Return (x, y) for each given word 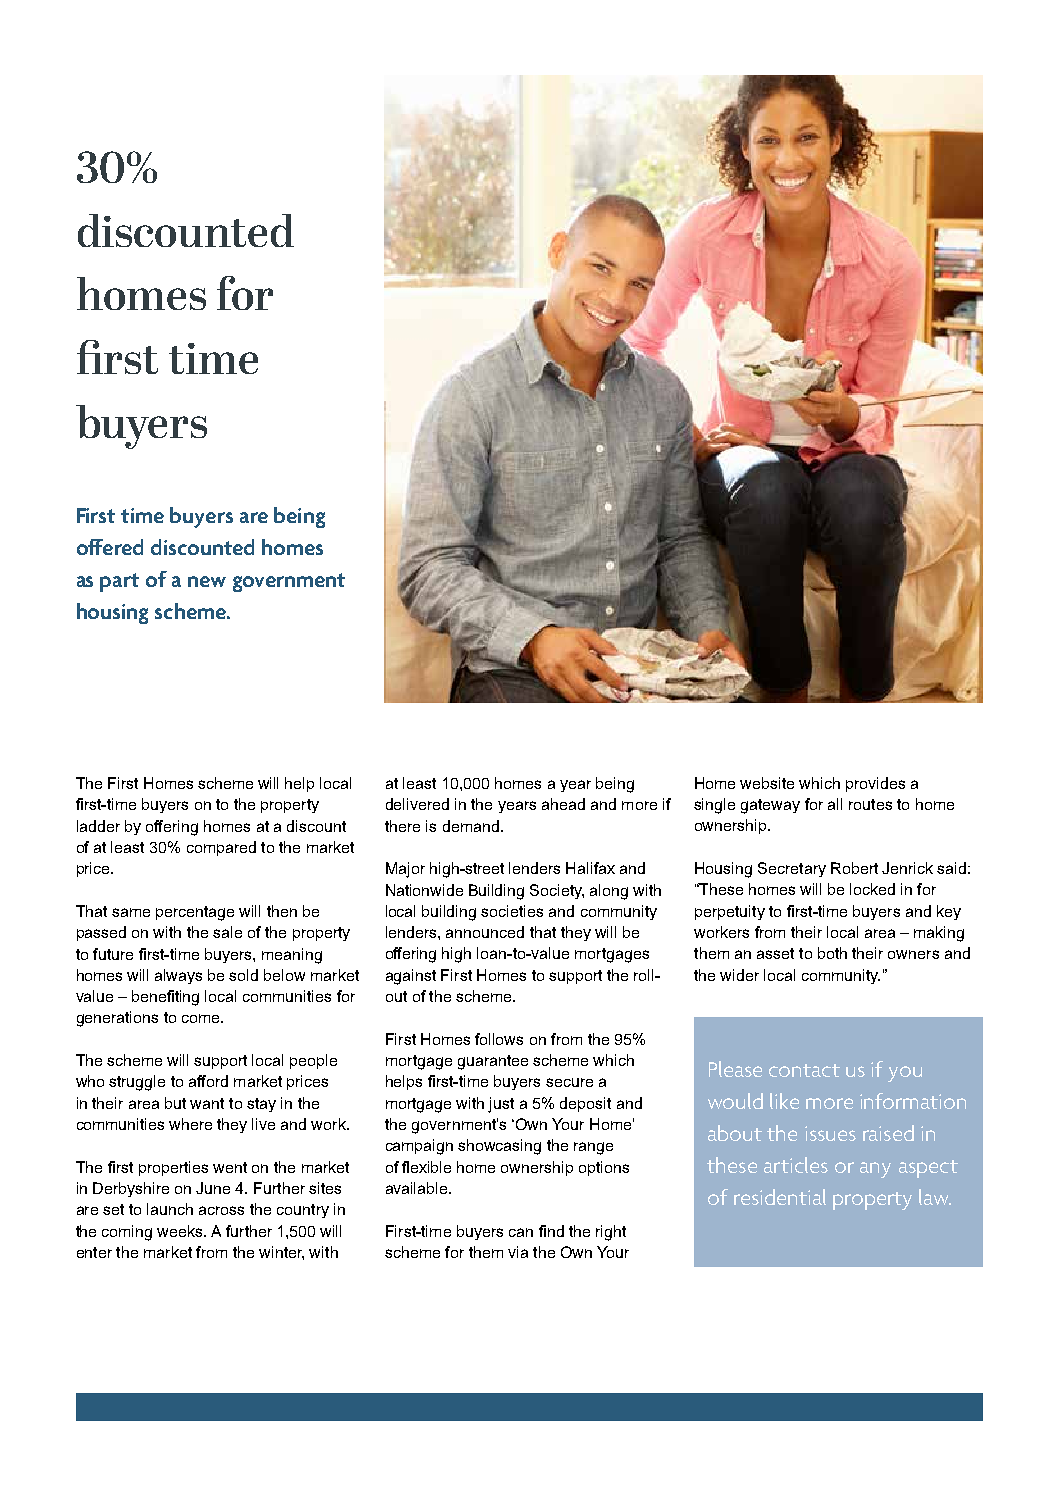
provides (875, 784)
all (835, 804)
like (784, 1101)
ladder (98, 826)
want (207, 1103)
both (832, 953)
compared (221, 848)
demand (471, 826)
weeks (181, 1231)
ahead (563, 804)
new (207, 581)
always (178, 976)
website (767, 783)
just (501, 1105)
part (119, 582)
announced (485, 932)
